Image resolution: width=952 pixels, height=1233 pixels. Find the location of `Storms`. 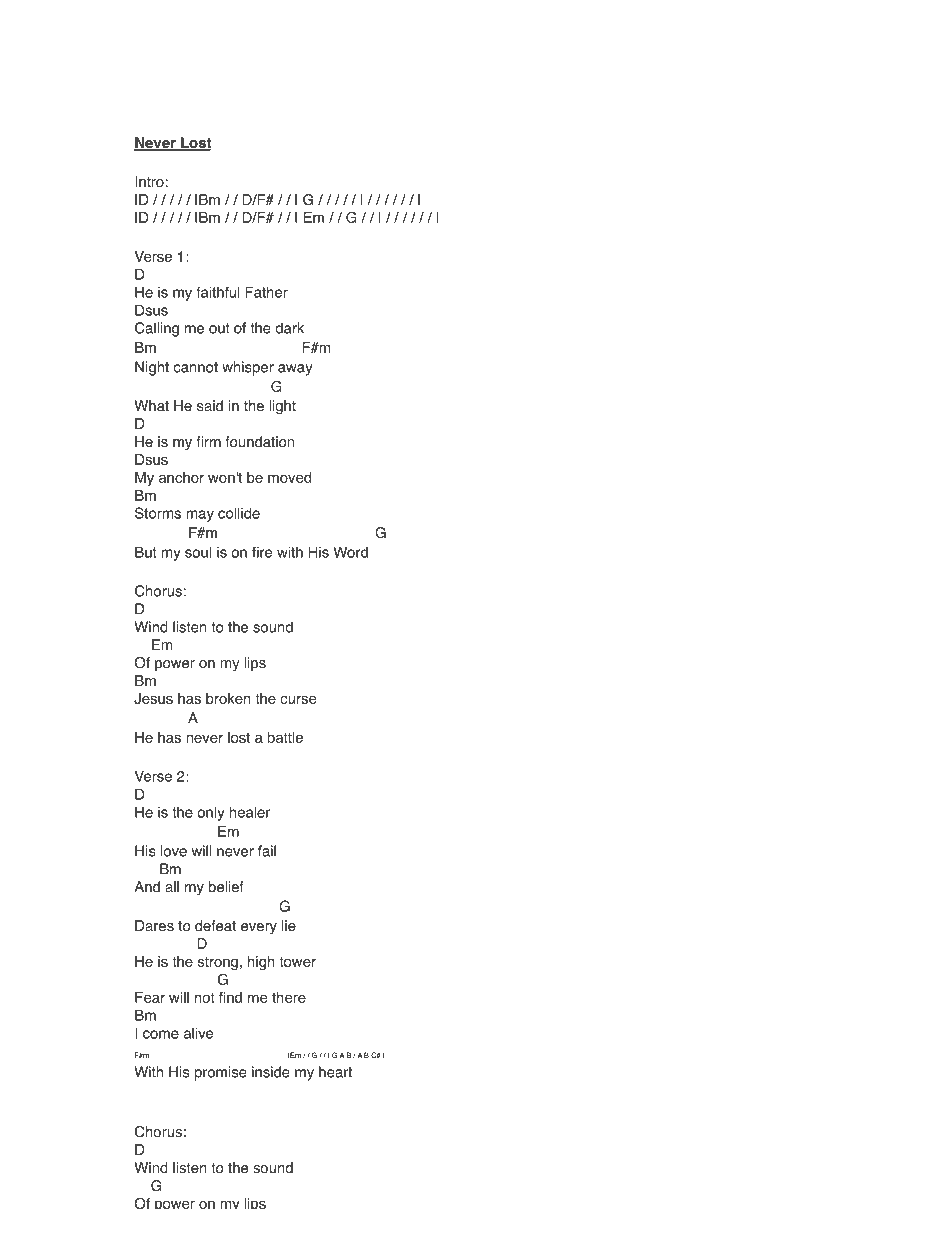

Storms is located at coordinates (158, 513).
